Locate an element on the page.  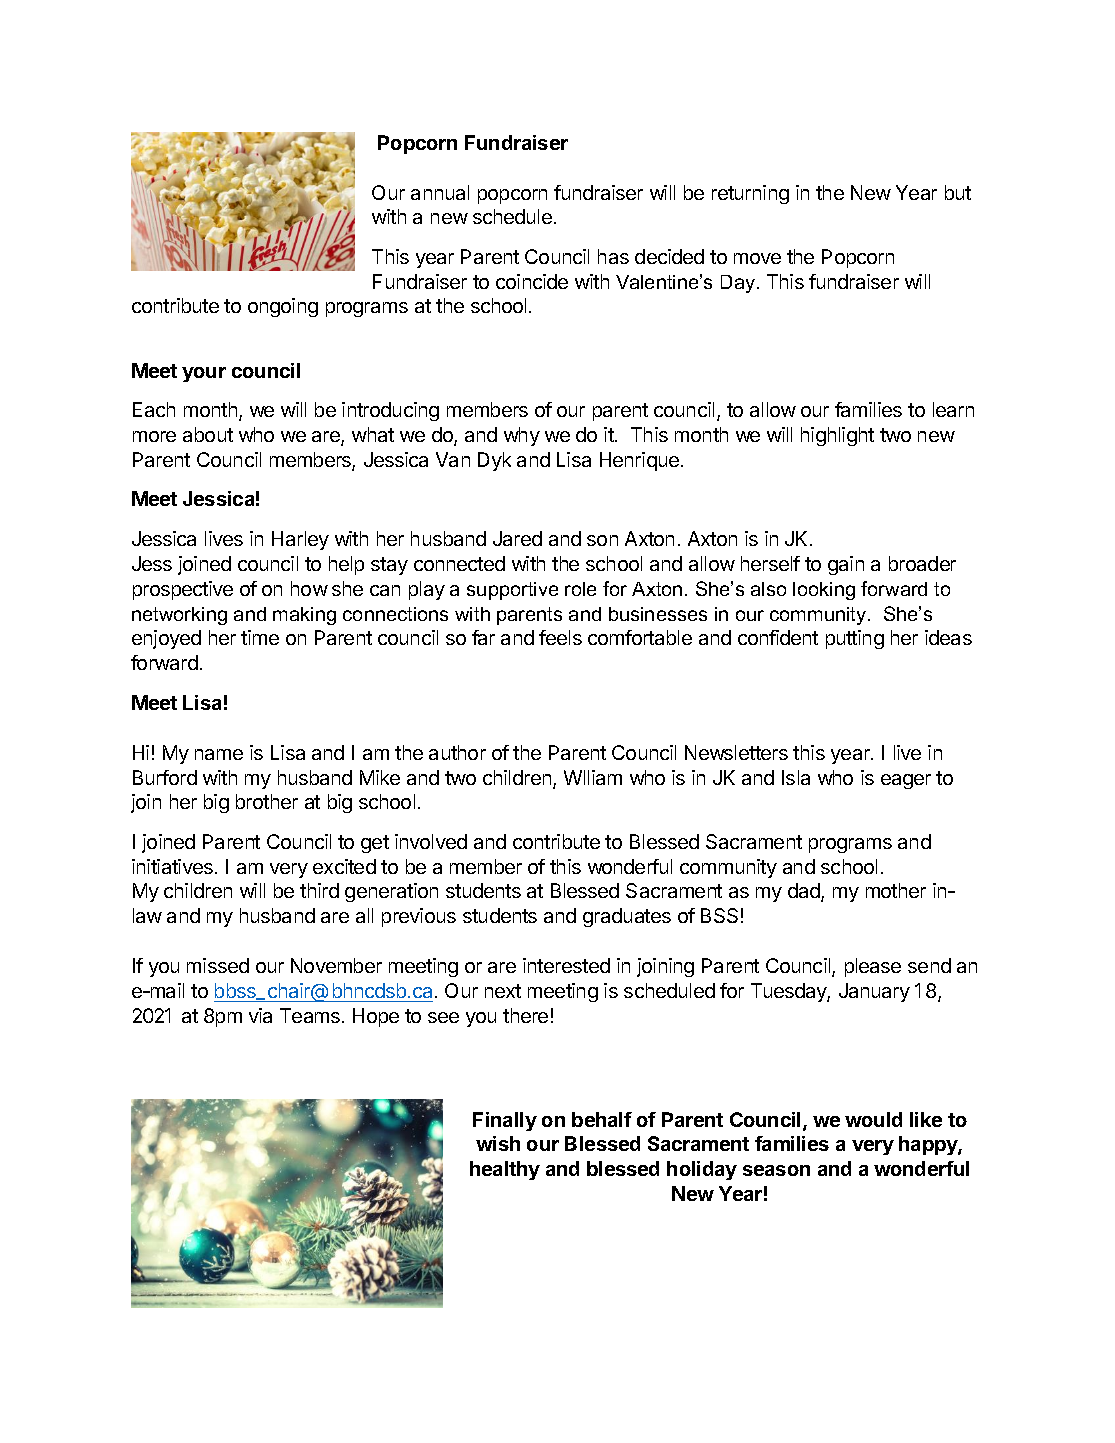
putting is located at coordinates (855, 639).
